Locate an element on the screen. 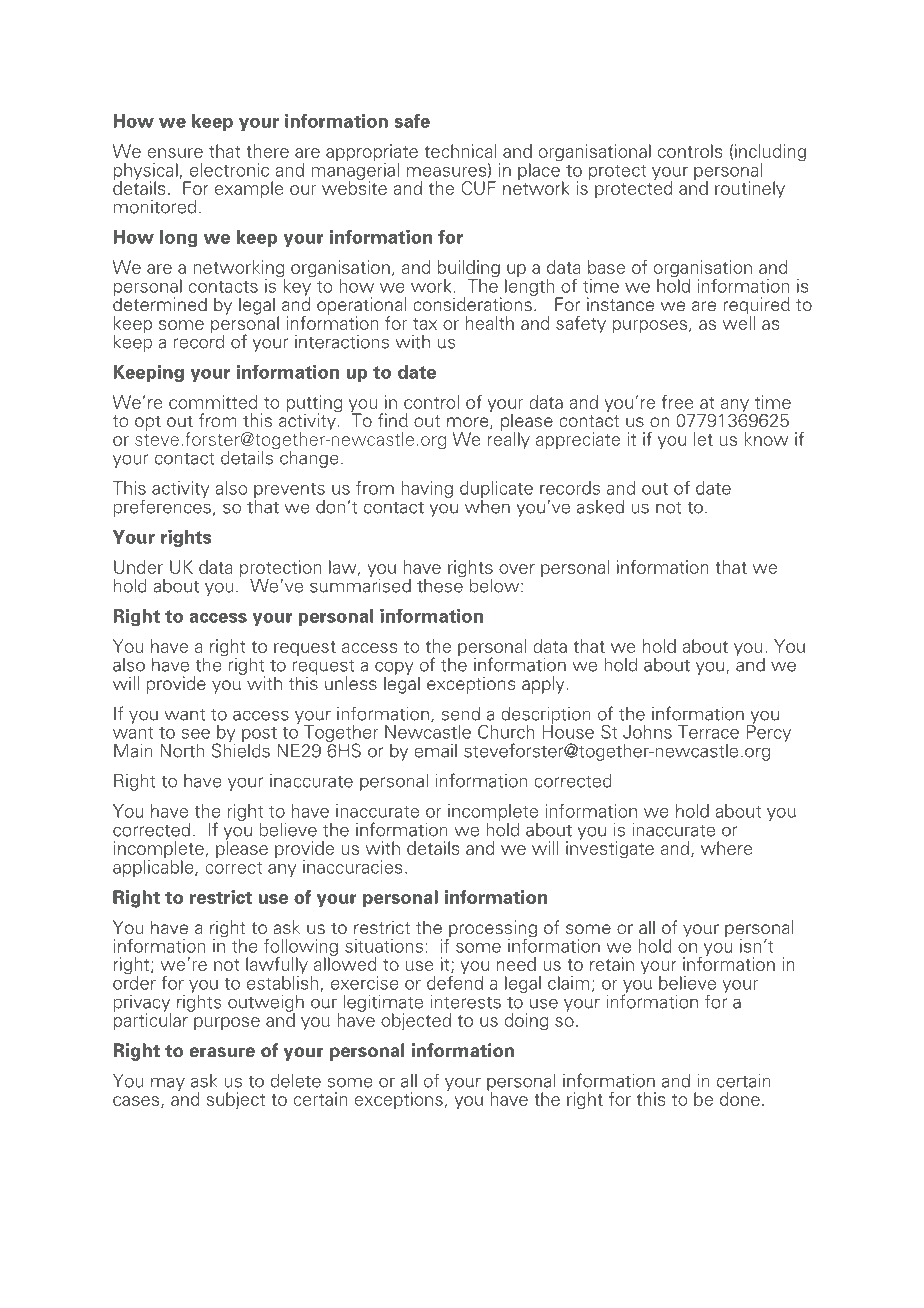 The image size is (924, 1308). objected is located at coordinates (416, 1022).
